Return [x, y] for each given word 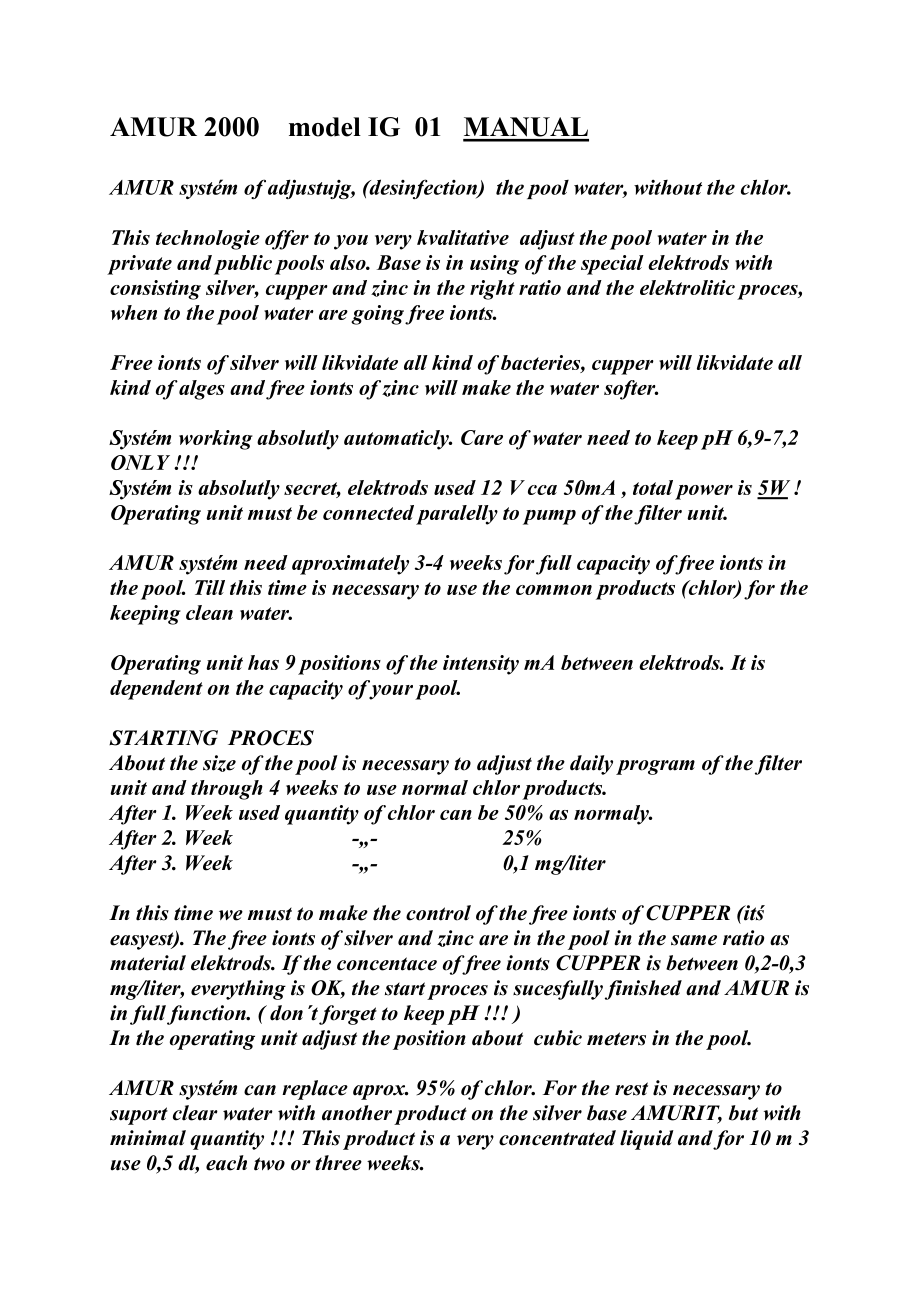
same [694, 940]
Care [482, 437]
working [216, 440]
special [612, 265]
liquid [647, 1140]
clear [195, 1113]
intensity [481, 665]
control [438, 913]
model [325, 127]
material [148, 963]
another [357, 1113]
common [554, 590]
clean [209, 612]
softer [631, 390]
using [494, 265]
